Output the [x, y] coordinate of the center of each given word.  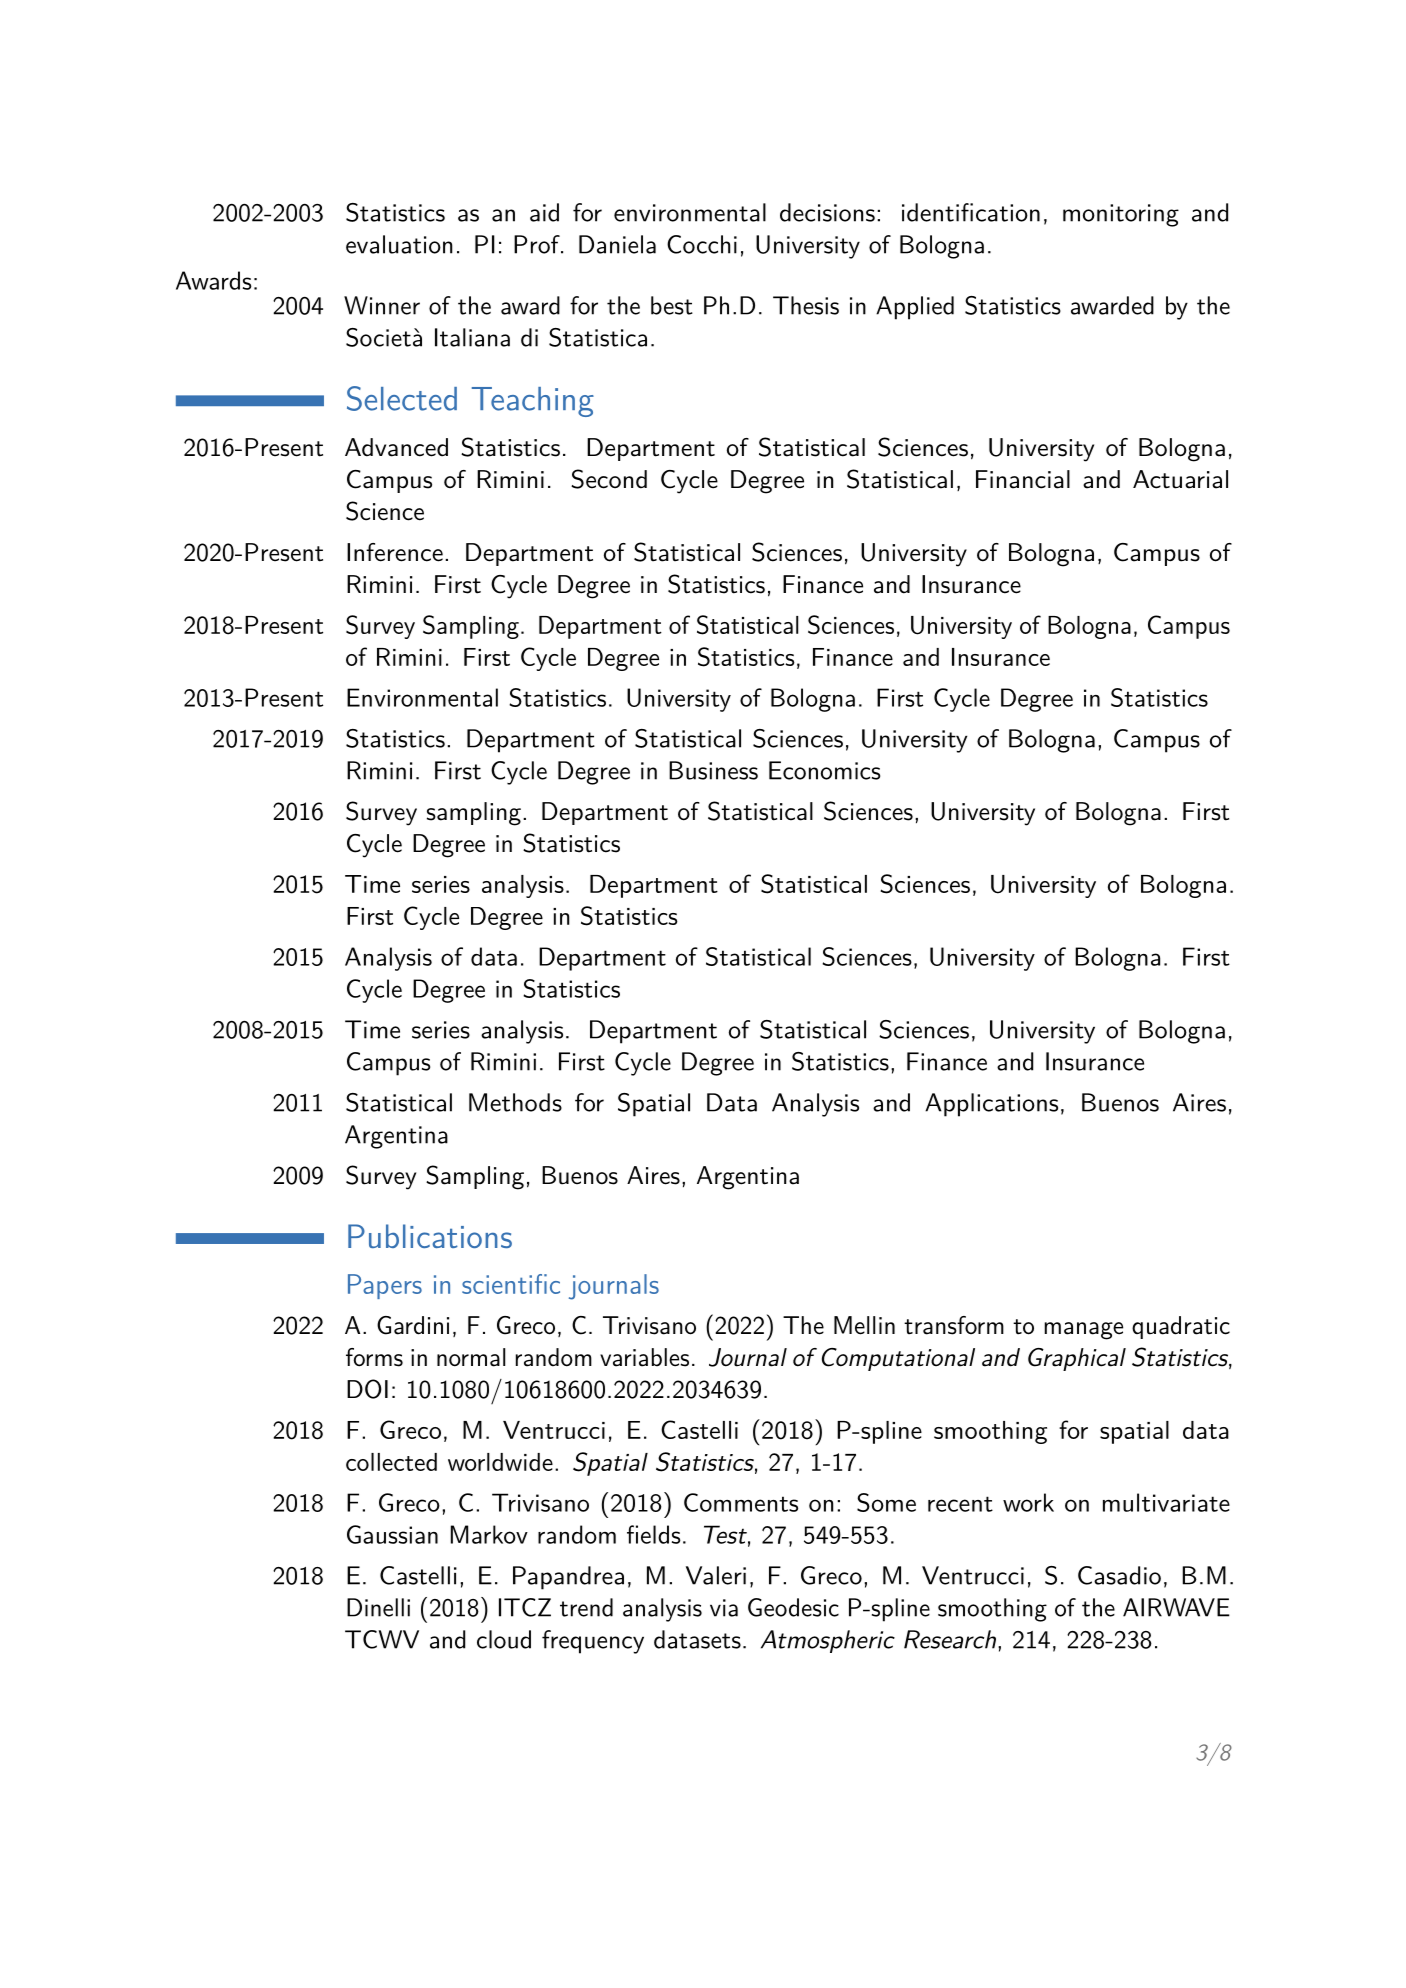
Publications [430, 1236]
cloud [504, 1639]
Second [609, 479]
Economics [824, 770]
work [1028, 1502]
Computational [898, 1359]
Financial [1023, 479]
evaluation [399, 244]
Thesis [806, 305]
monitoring [1121, 215]
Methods [515, 1102]
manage [1083, 1331]
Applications [991, 1105]
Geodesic [793, 1607]
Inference [395, 552]
